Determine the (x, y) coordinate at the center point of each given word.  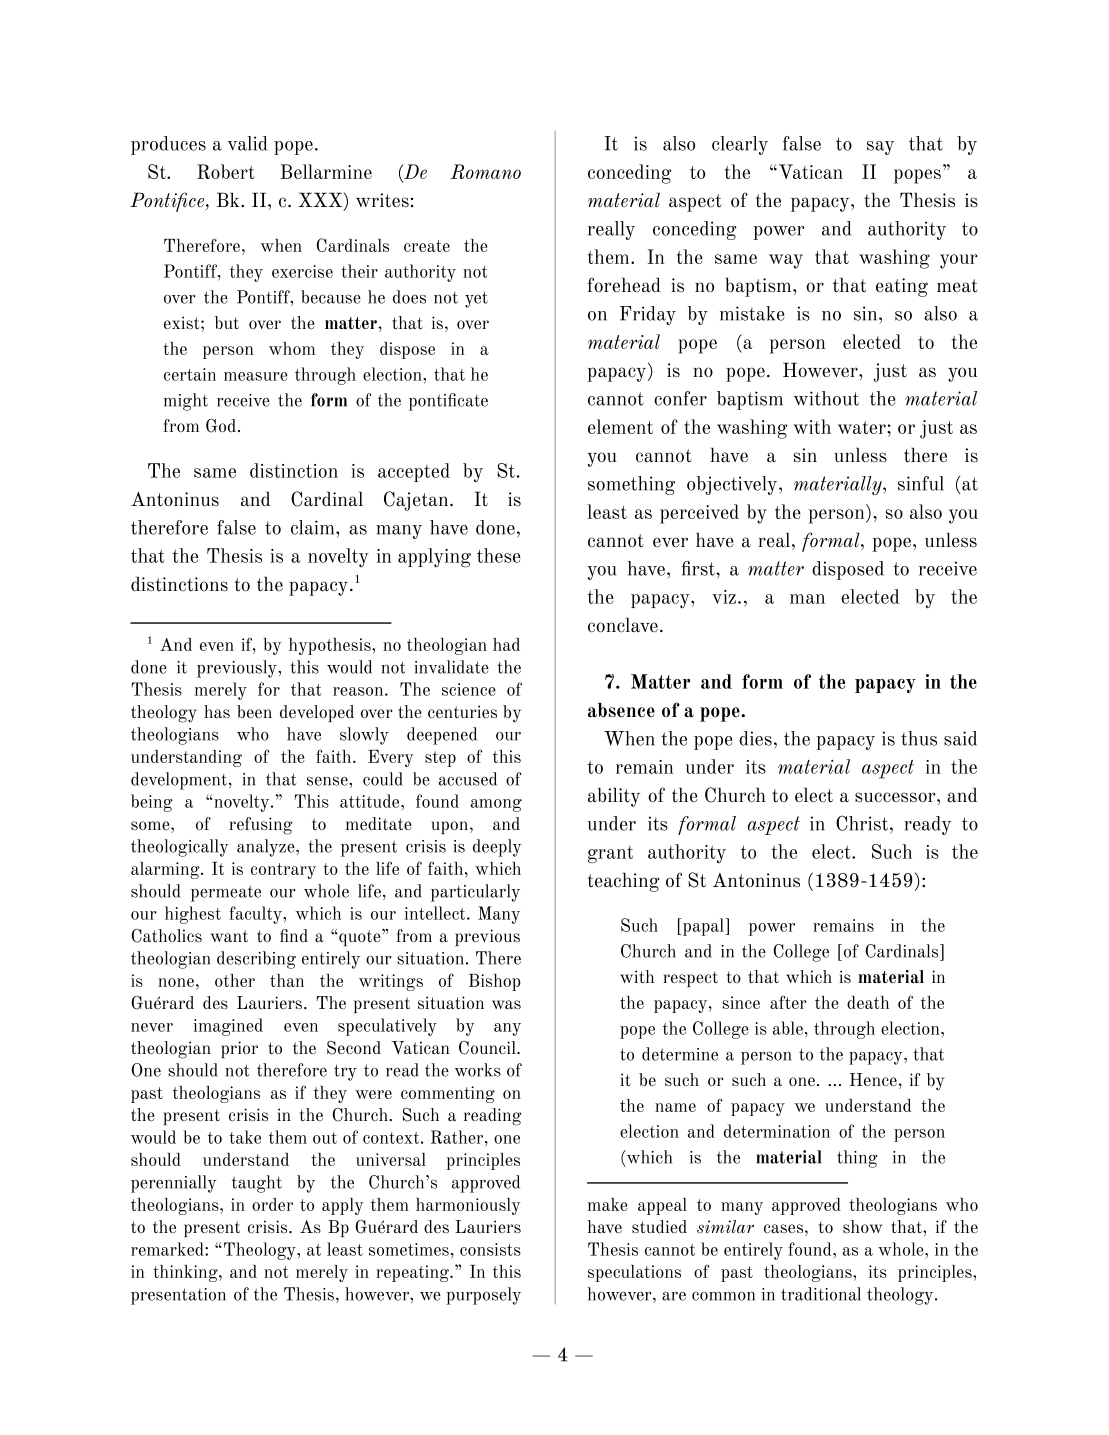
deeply (497, 848)
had (506, 644)
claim (314, 527)
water (862, 427)
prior (239, 1049)
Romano (485, 171)
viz (724, 597)
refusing (261, 826)
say (880, 148)
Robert (226, 171)
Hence (873, 1079)
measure (256, 376)
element (620, 426)
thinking (186, 1273)
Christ (862, 823)
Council (488, 1048)
